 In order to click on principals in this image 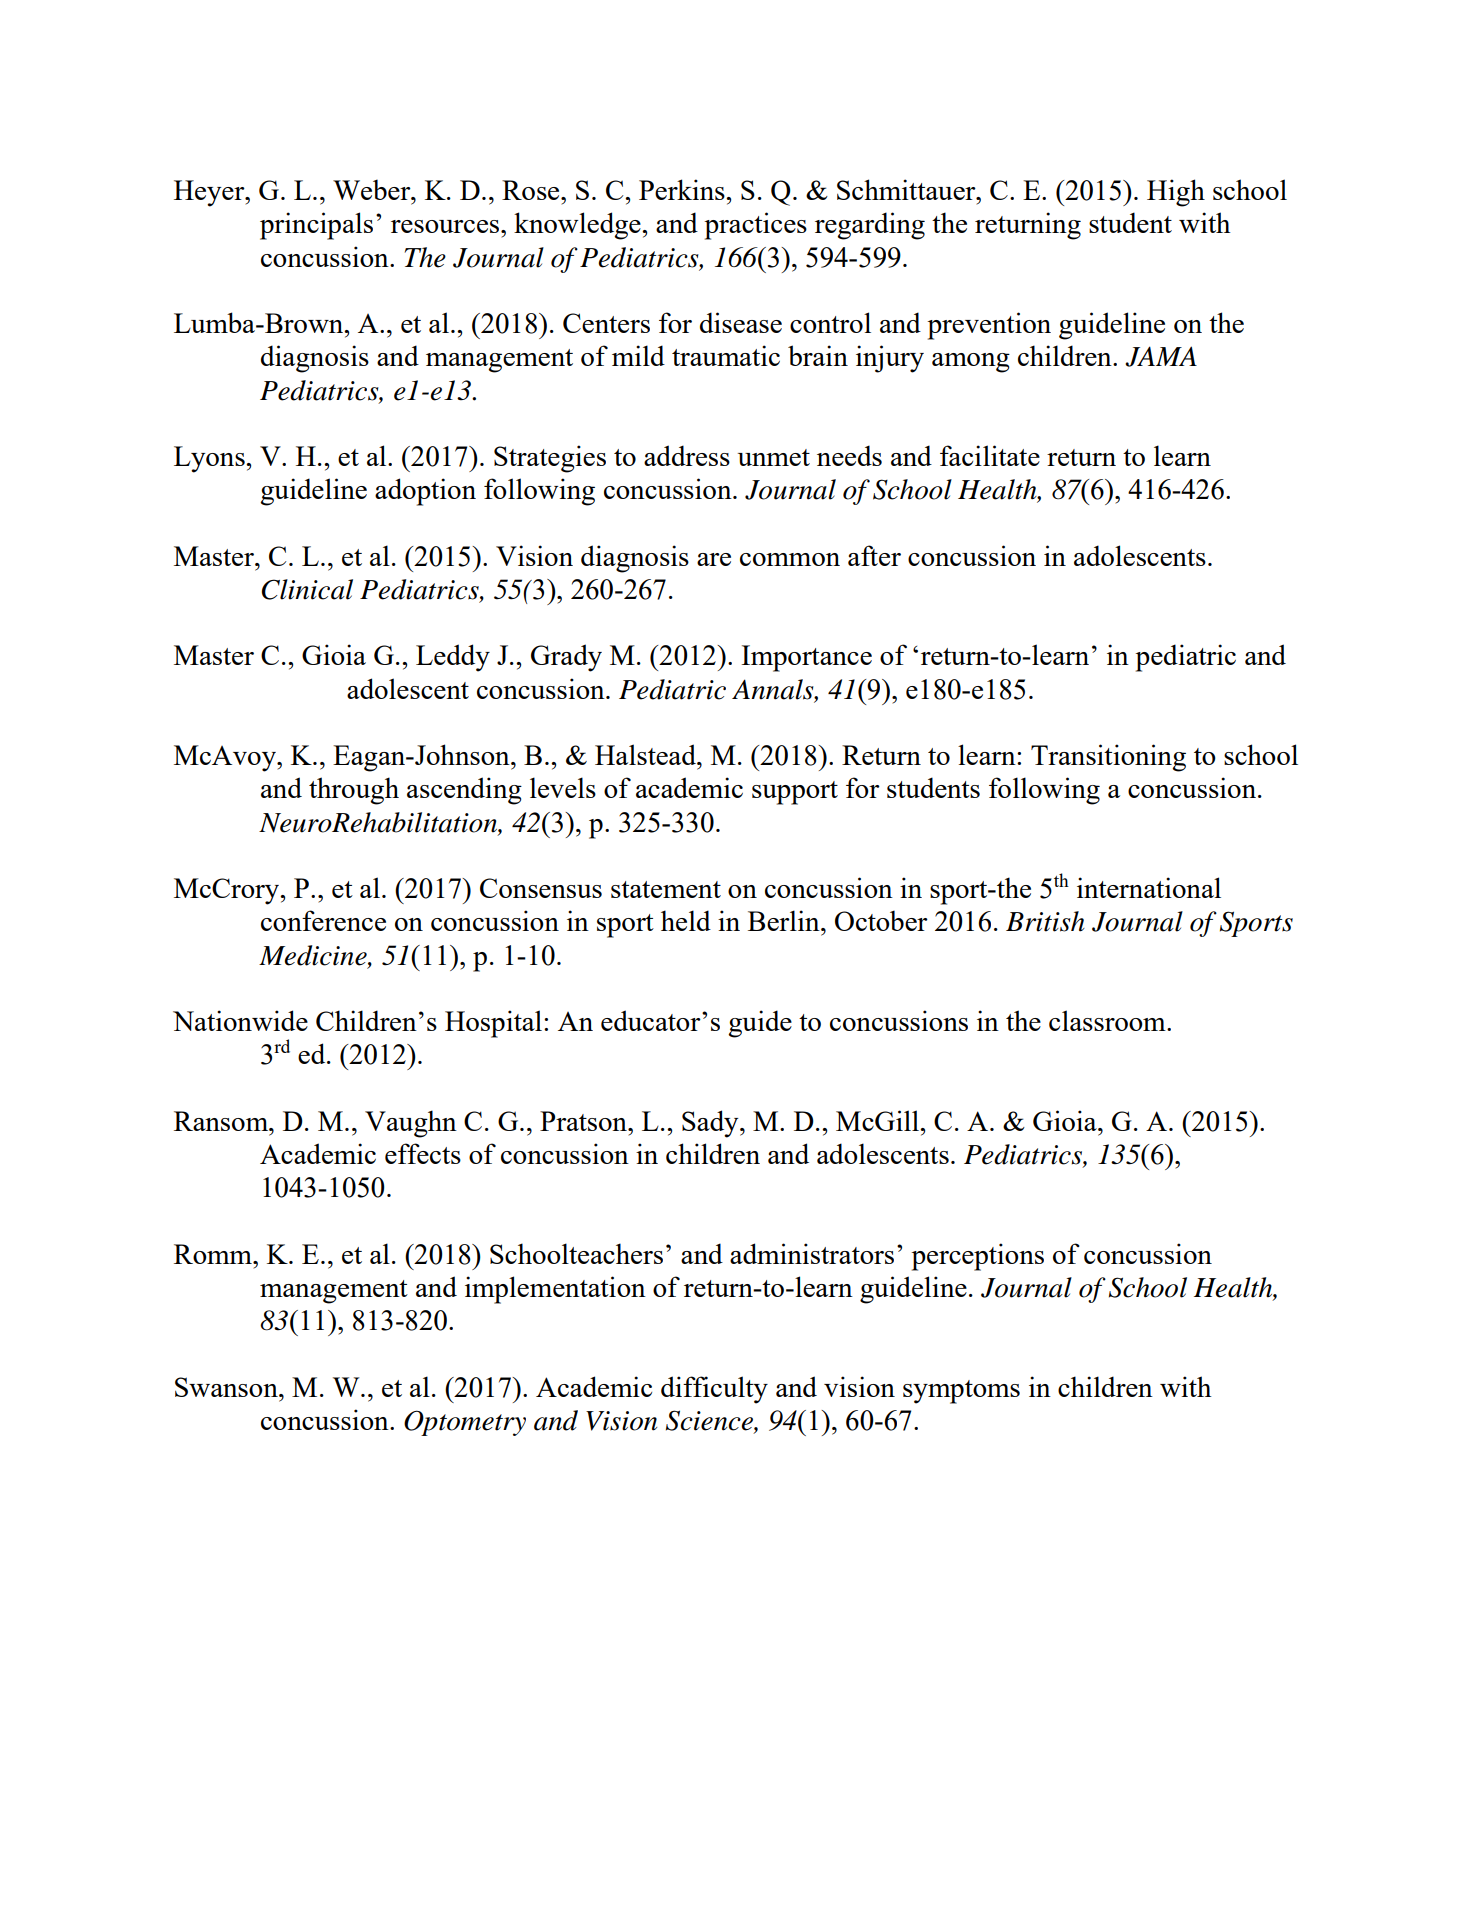, I will do `click(316, 226)`.
